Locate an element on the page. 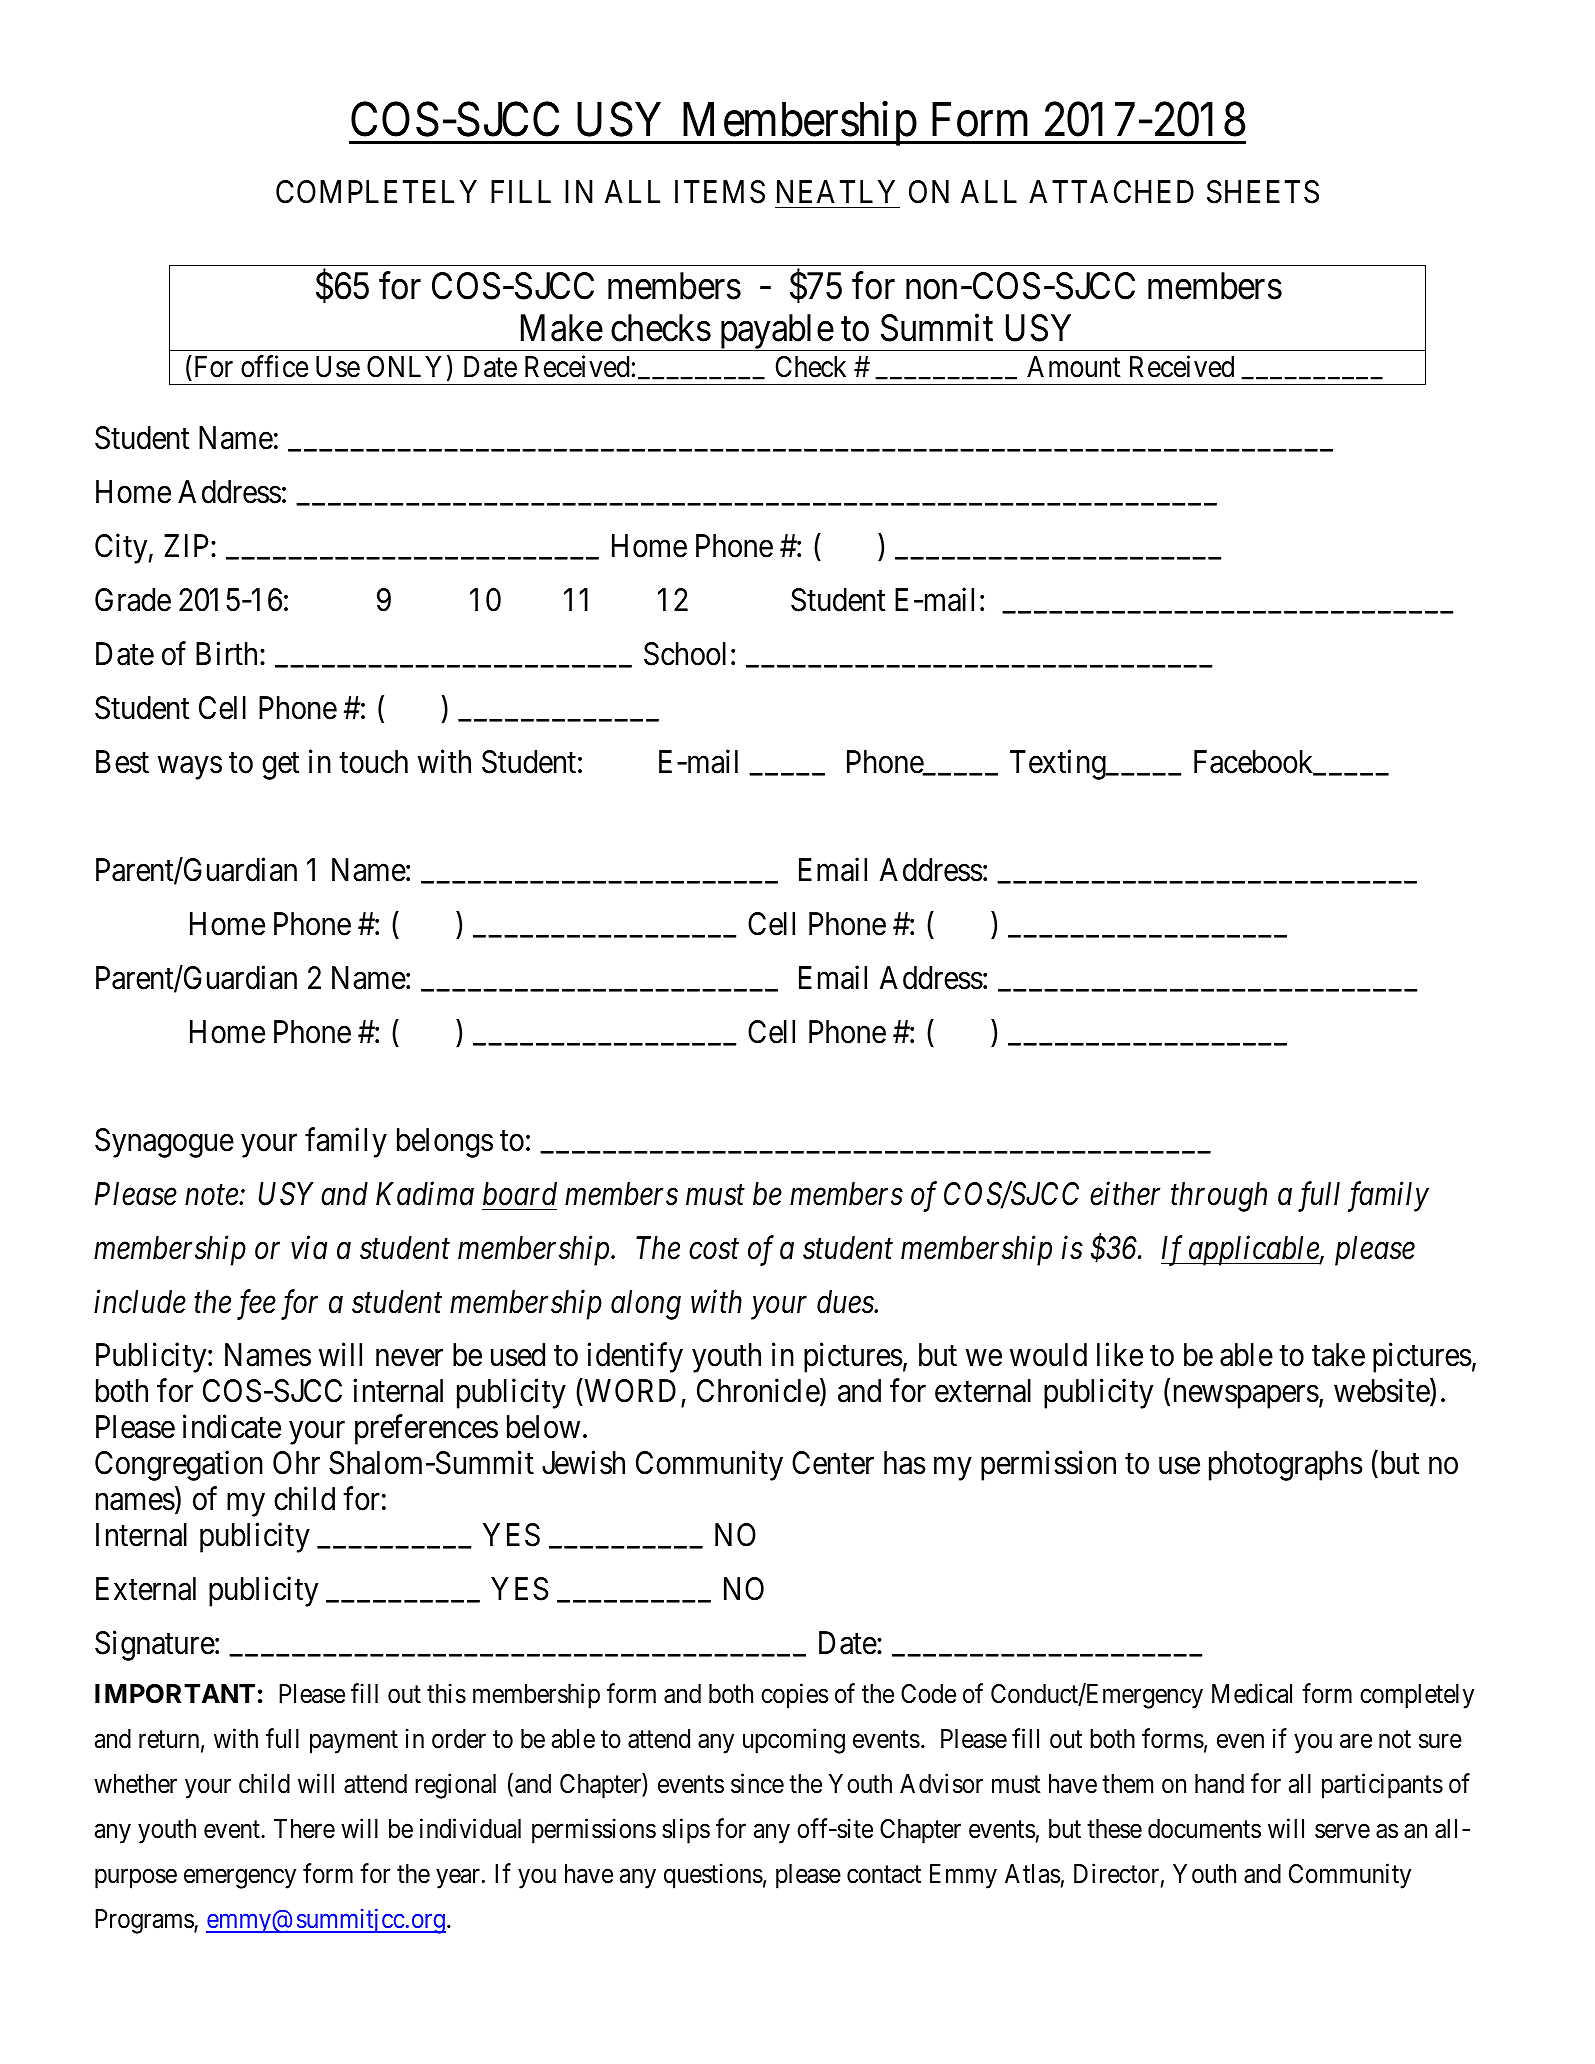 The image size is (1595, 2064). touch is located at coordinates (373, 762).
